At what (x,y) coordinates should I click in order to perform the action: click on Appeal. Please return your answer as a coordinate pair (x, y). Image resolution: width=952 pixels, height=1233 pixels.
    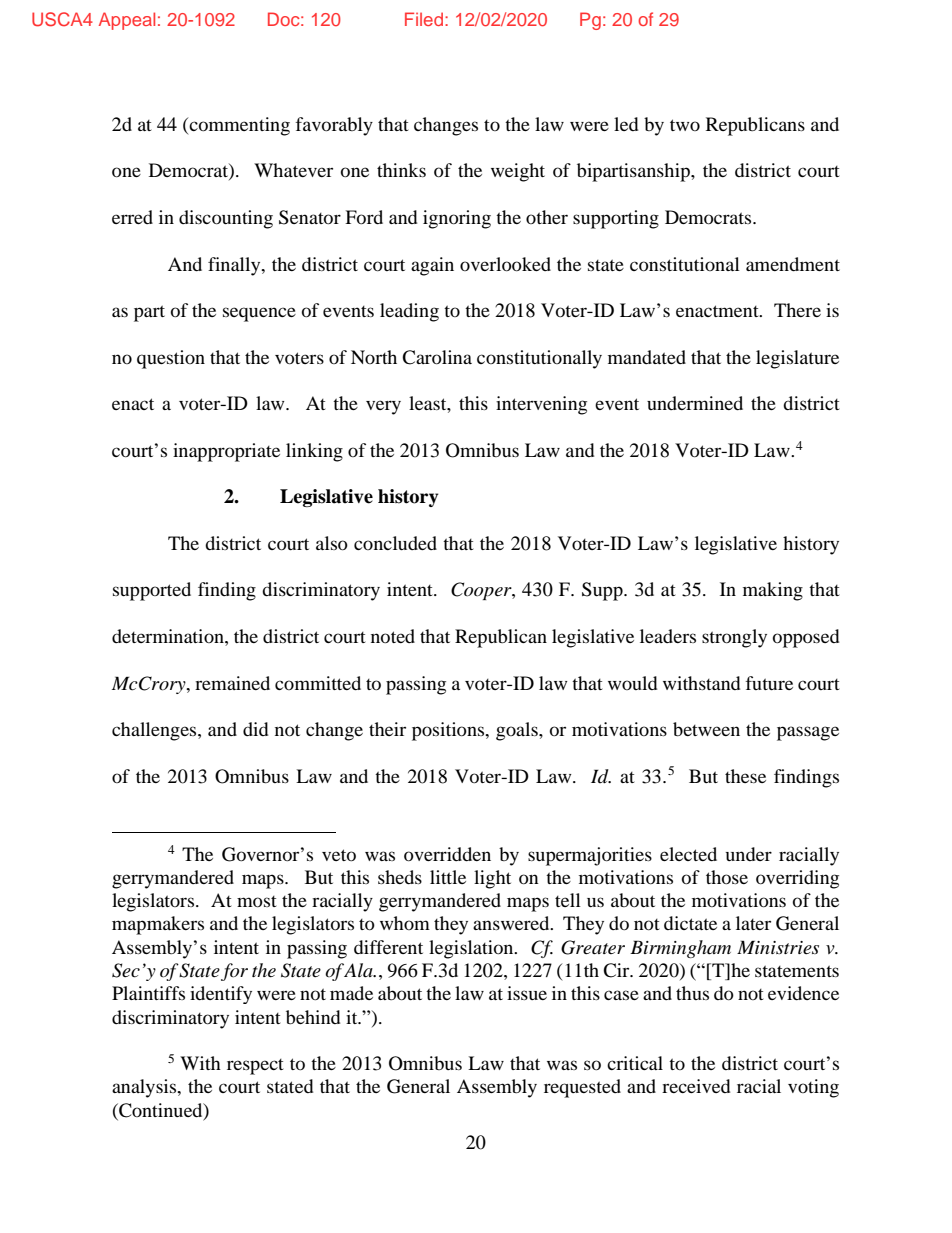
    Looking at the image, I should click on (127, 21).
